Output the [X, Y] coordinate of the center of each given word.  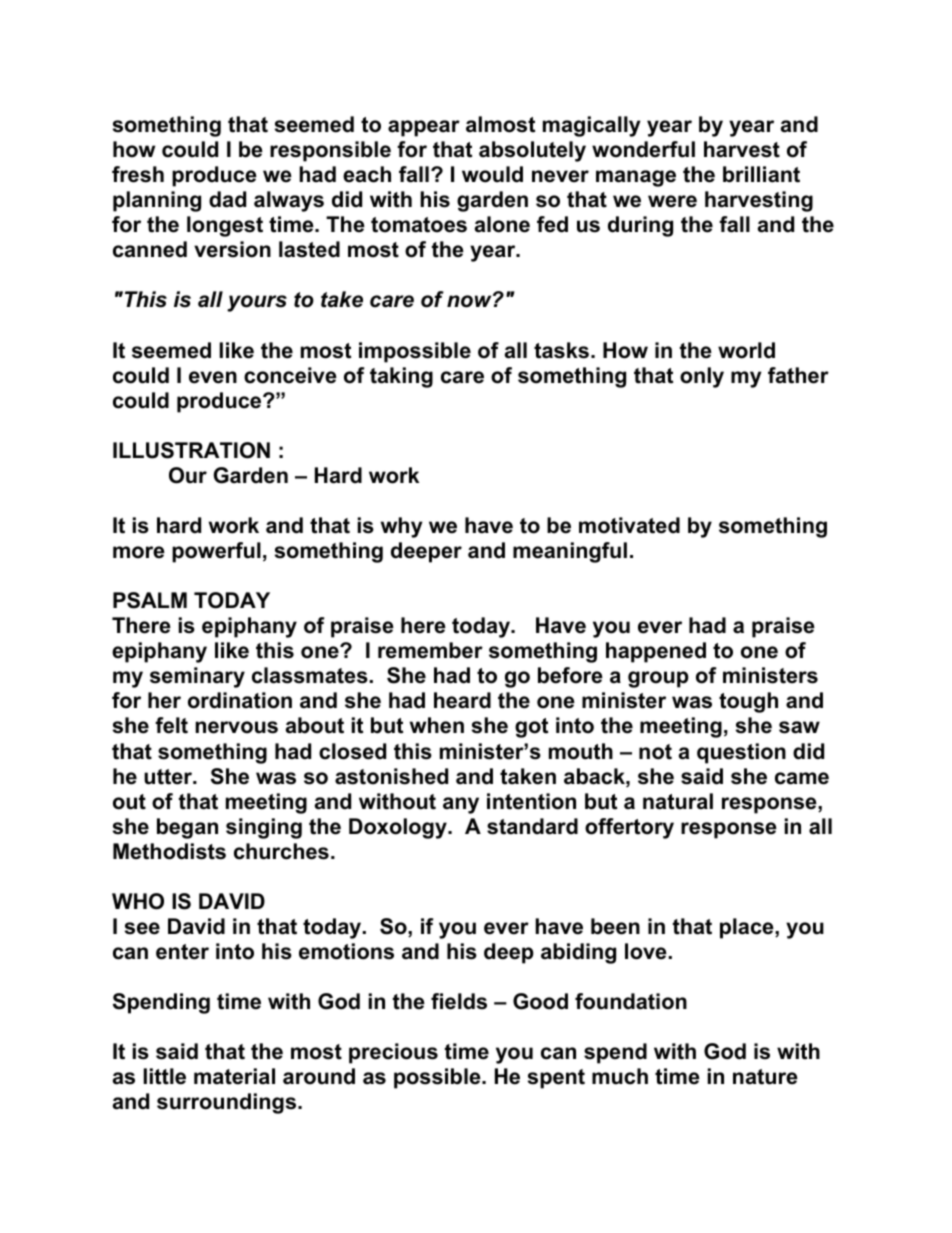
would [492, 174]
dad [227, 199]
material [234, 1076]
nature [765, 1077]
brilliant [761, 174]
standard [532, 826]
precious [393, 1053]
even [213, 377]
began [187, 828]
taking [401, 377]
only [702, 377]
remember [430, 650]
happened [656, 652]
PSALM [150, 600]
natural [678, 801]
